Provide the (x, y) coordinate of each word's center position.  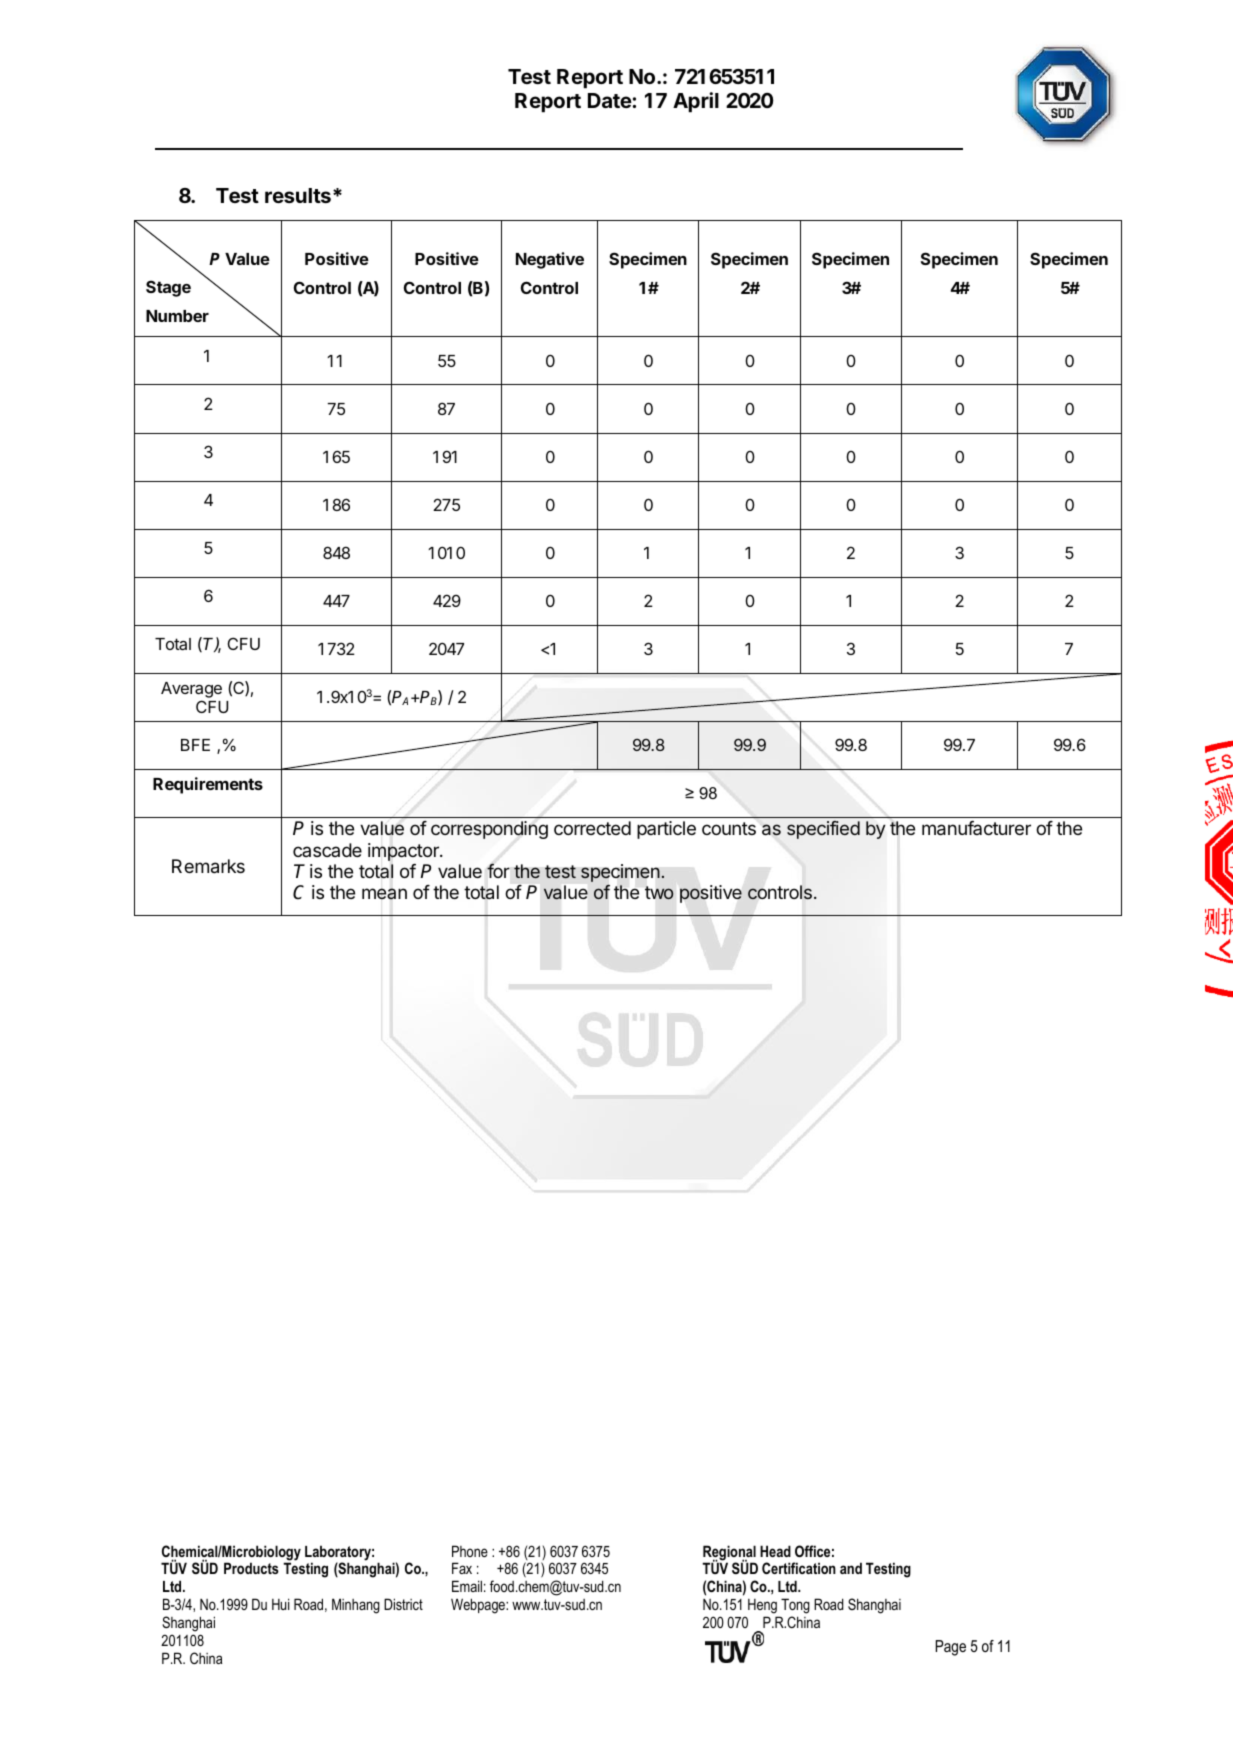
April (696, 102)
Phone (470, 1551)
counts (729, 828)
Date (610, 100)
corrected (592, 828)
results (298, 195)
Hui (281, 1604)
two (659, 892)
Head (775, 1551)
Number (177, 316)
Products (251, 1568)
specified (823, 830)
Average (191, 690)
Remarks (208, 866)
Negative (550, 260)
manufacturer (976, 828)
